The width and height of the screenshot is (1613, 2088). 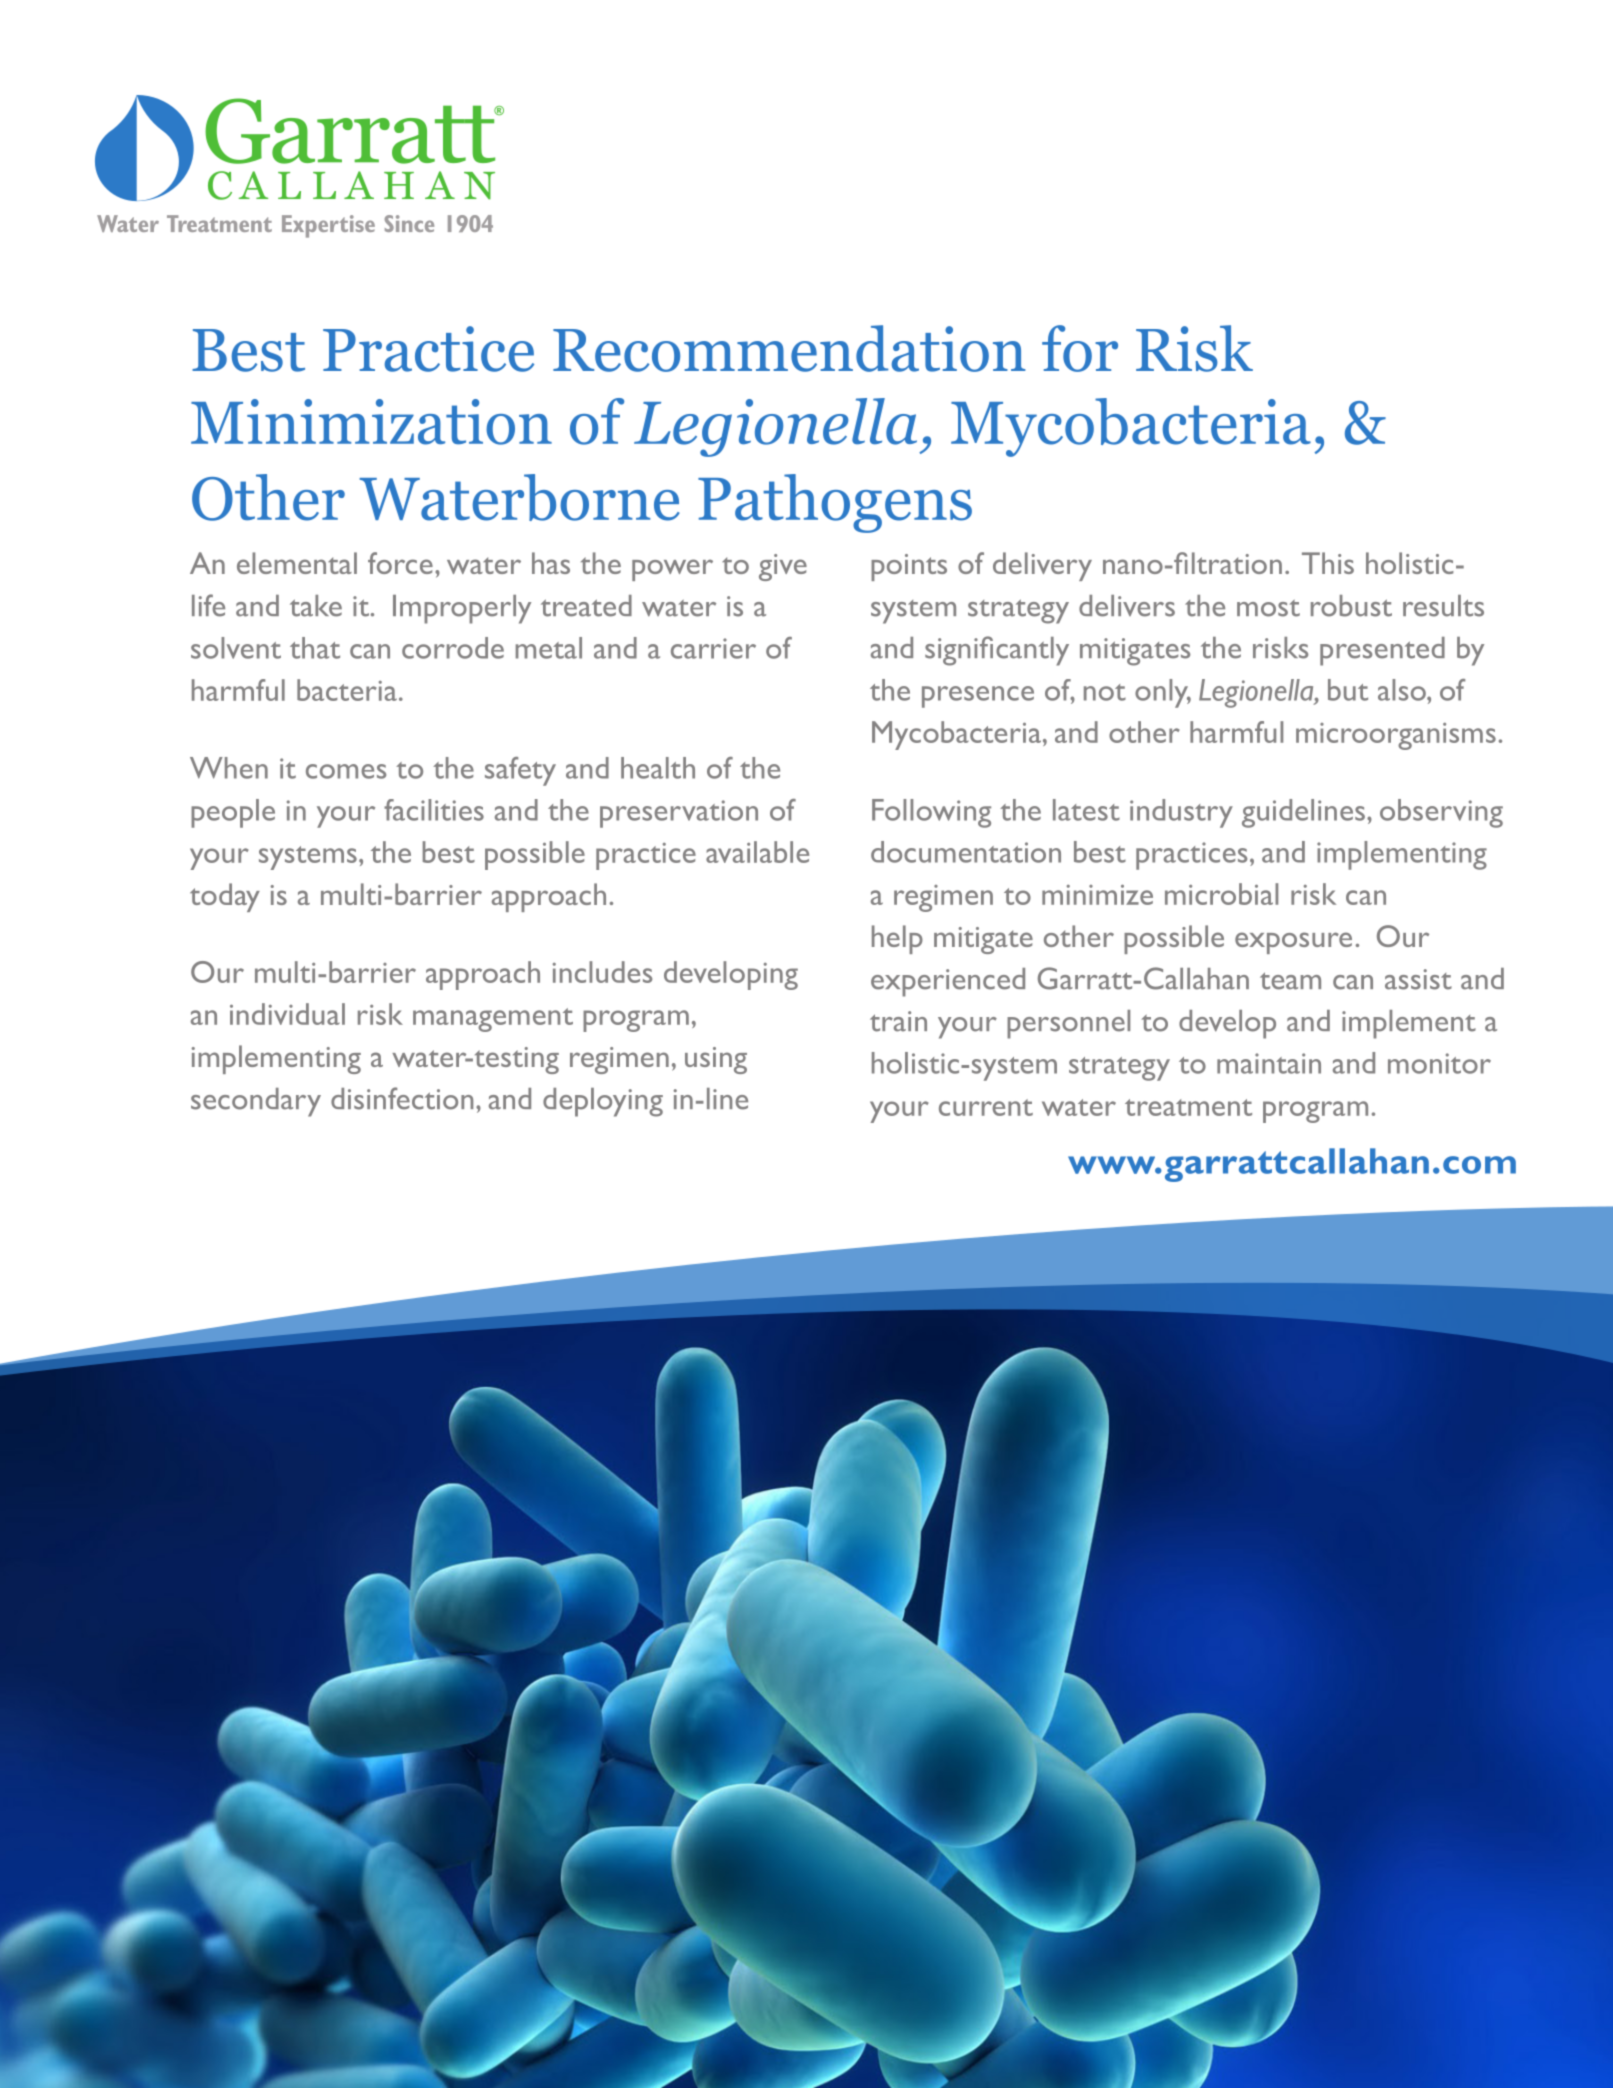 What do you see at coordinates (434, 810) in the screenshot?
I see `facilities` at bounding box center [434, 810].
